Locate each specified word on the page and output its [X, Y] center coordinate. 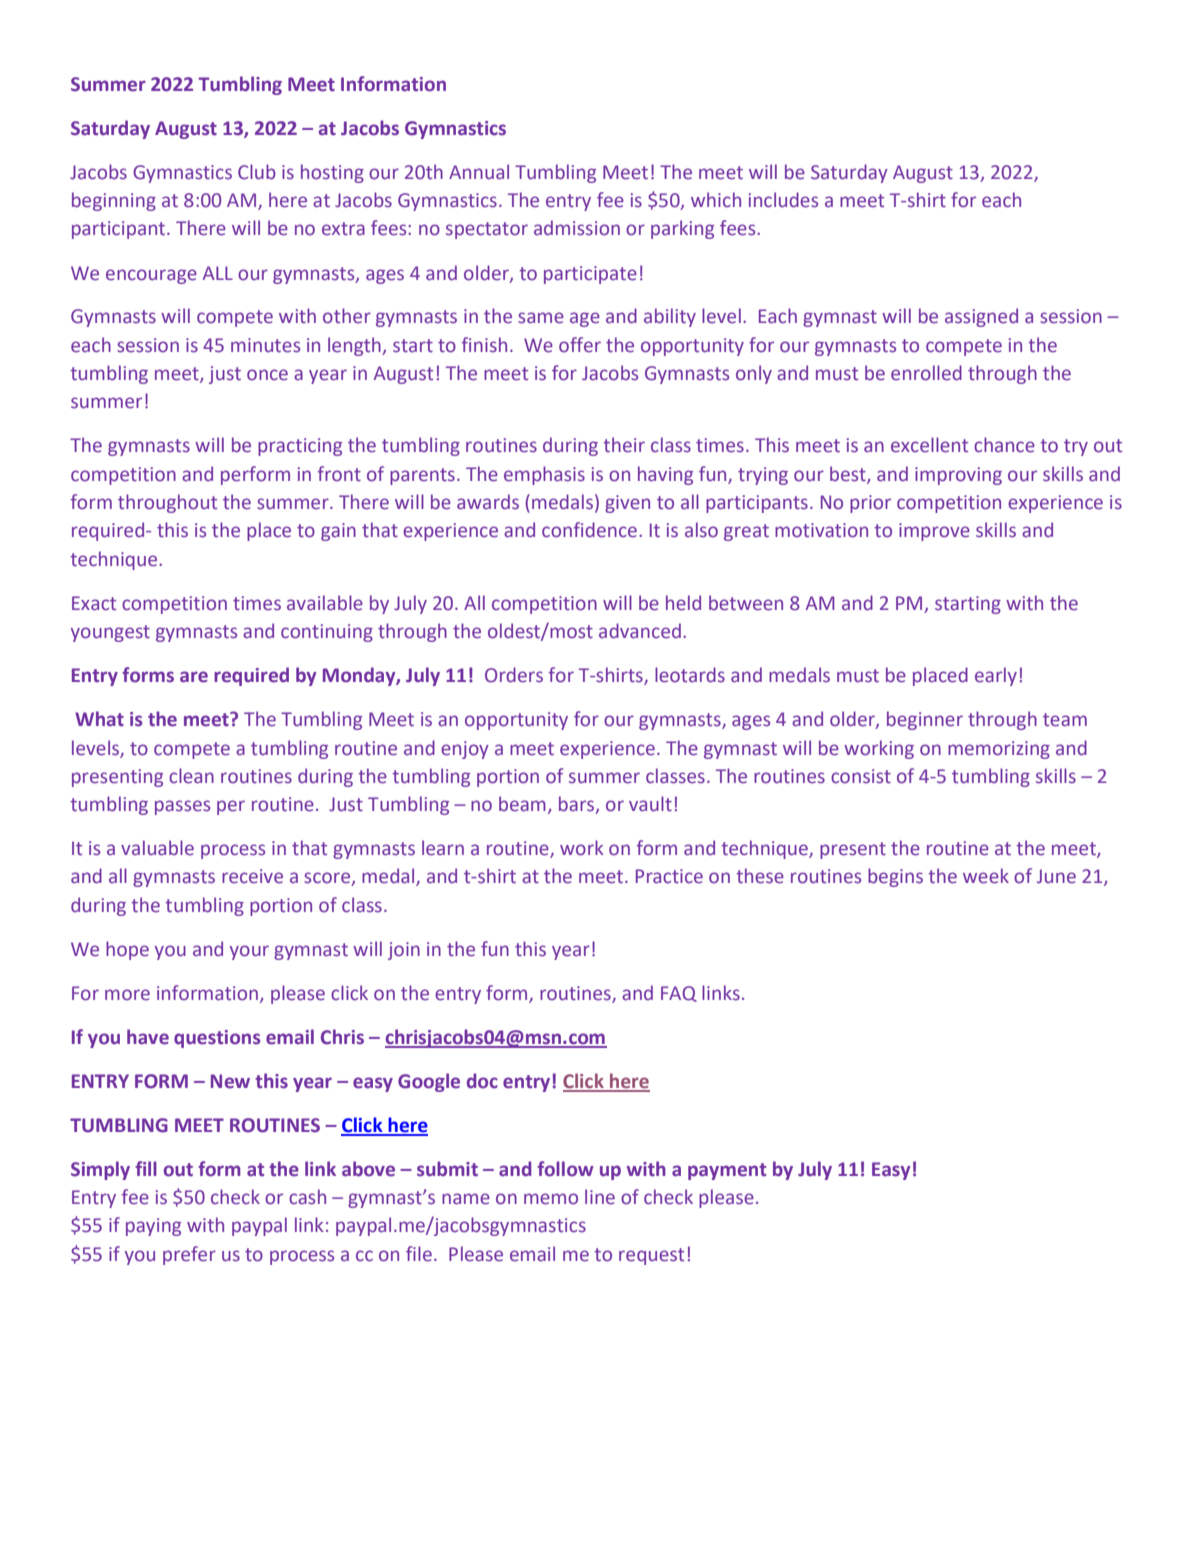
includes [783, 200]
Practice [669, 876]
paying [153, 1227]
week [986, 876]
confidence [589, 530]
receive [252, 876]
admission [577, 228]
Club [257, 172]
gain [338, 532]
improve [934, 532]
